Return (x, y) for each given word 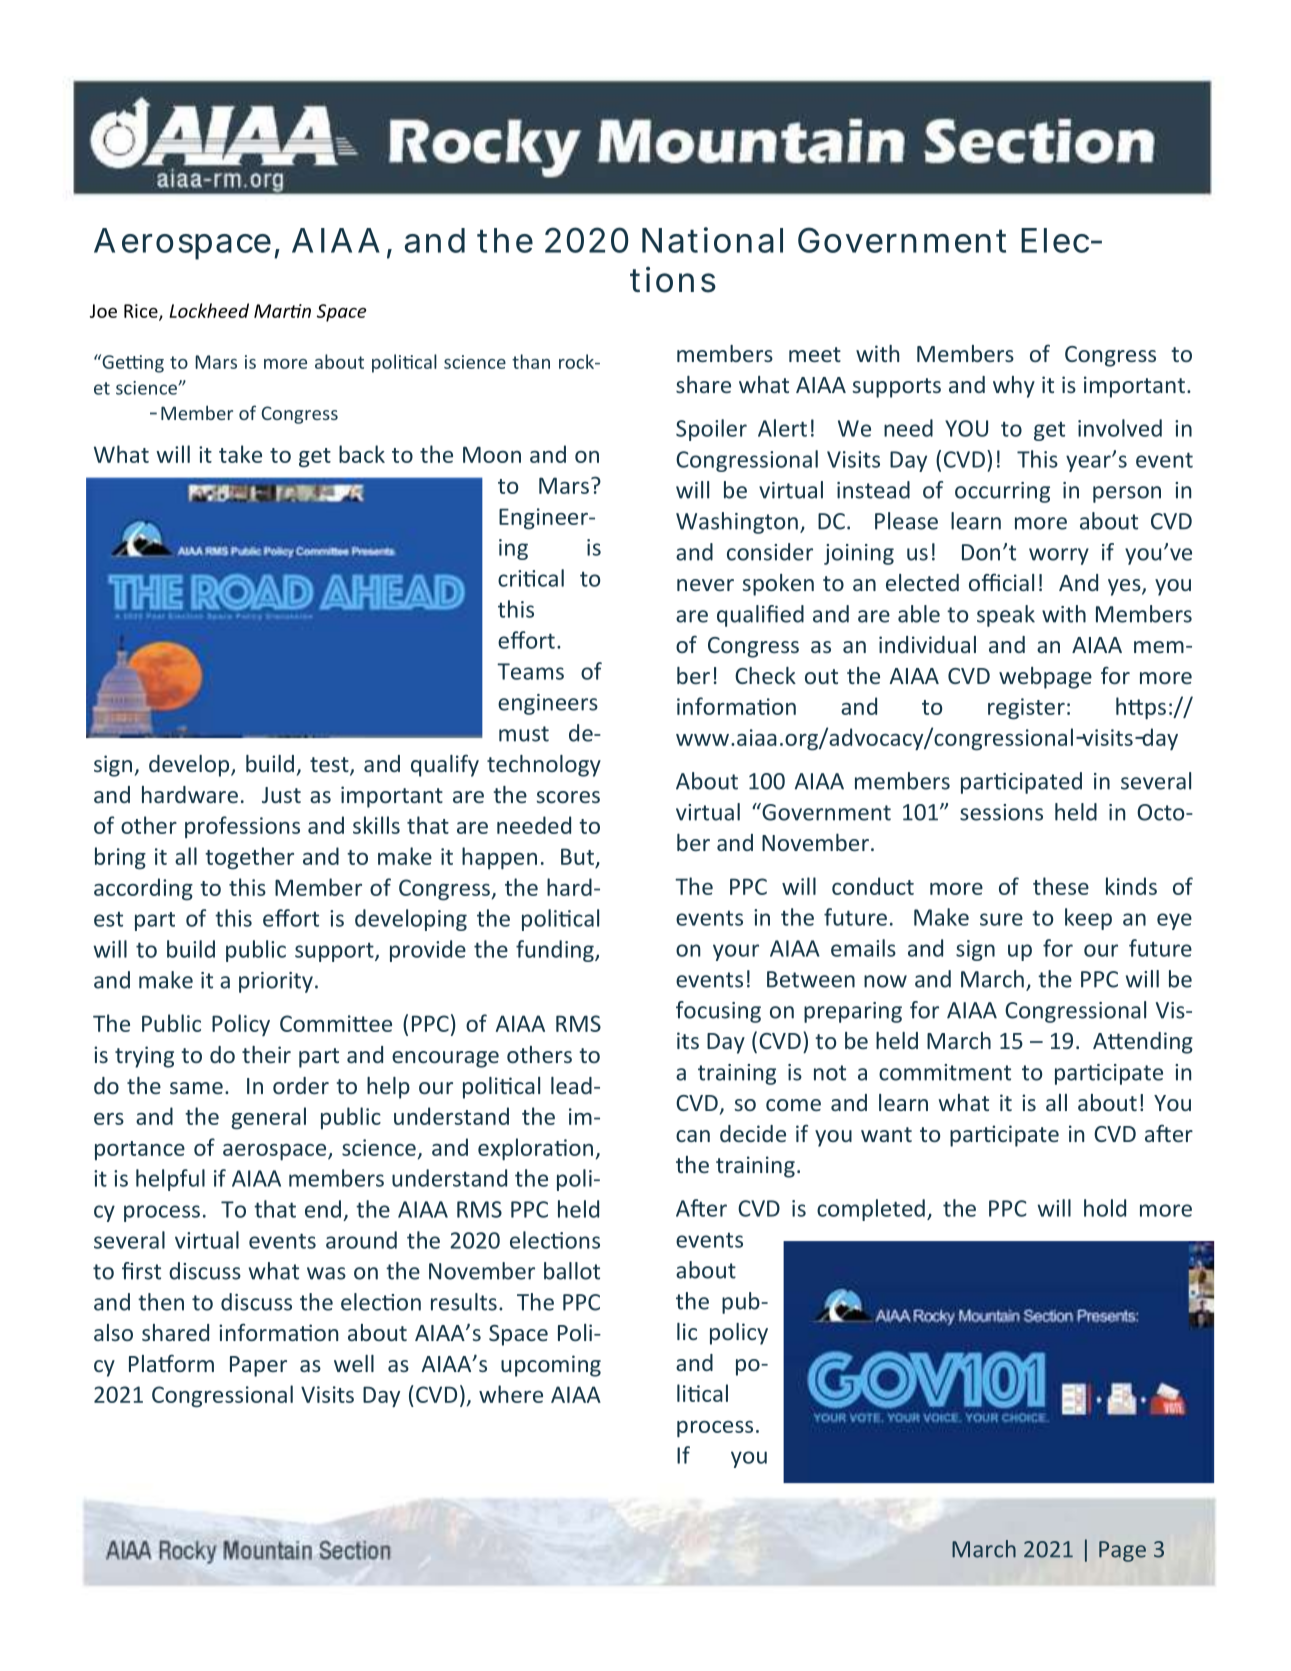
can (693, 1136)
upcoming (551, 1366)
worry (1059, 556)
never (705, 585)
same (196, 1088)
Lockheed (209, 310)
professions (242, 827)
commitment (945, 1072)
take (240, 454)
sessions (1001, 812)
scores (568, 797)
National (712, 240)
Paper (258, 1366)
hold (1105, 1208)
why (1014, 387)
